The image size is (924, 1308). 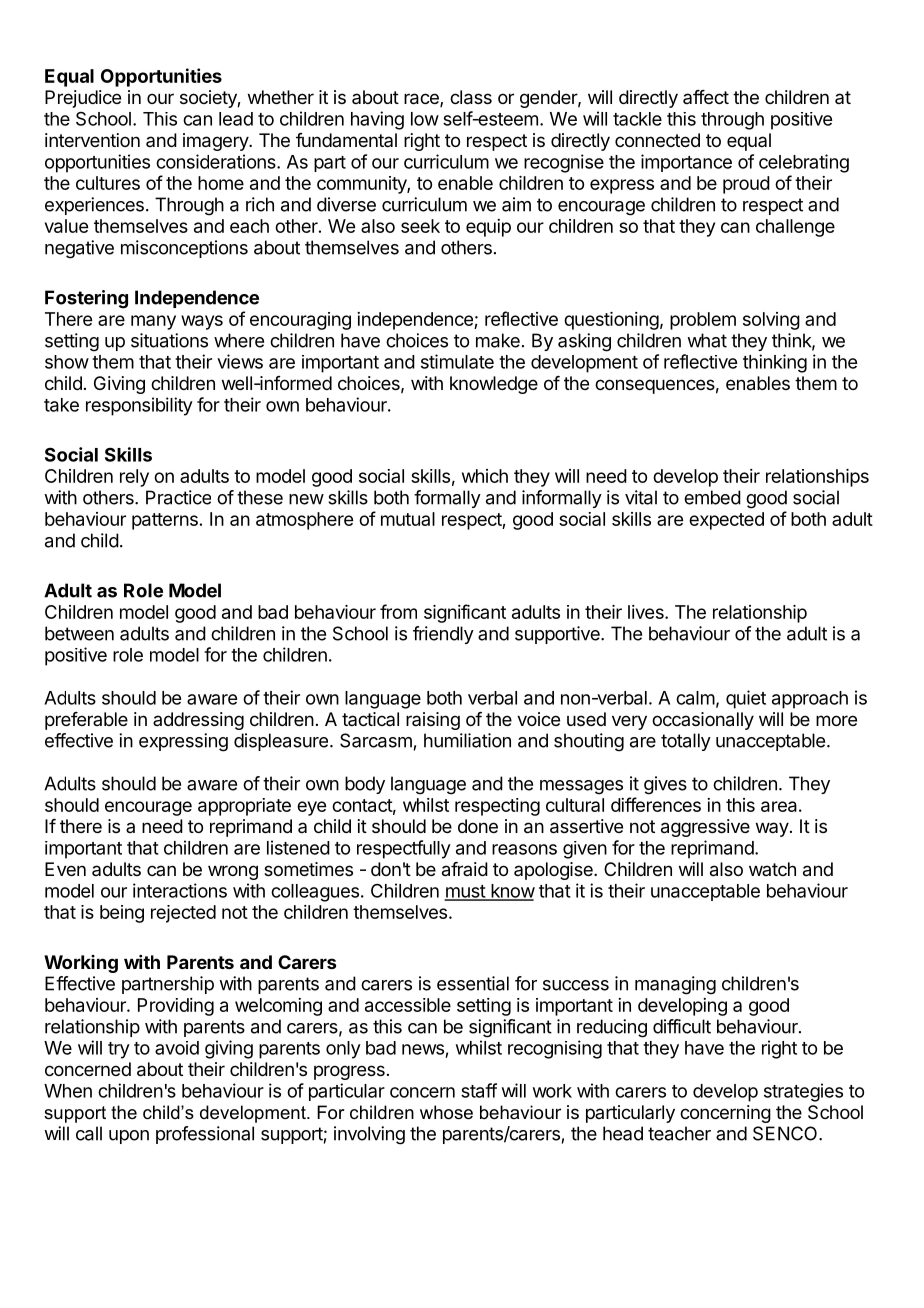 I want to click on low, so click(x=425, y=119).
